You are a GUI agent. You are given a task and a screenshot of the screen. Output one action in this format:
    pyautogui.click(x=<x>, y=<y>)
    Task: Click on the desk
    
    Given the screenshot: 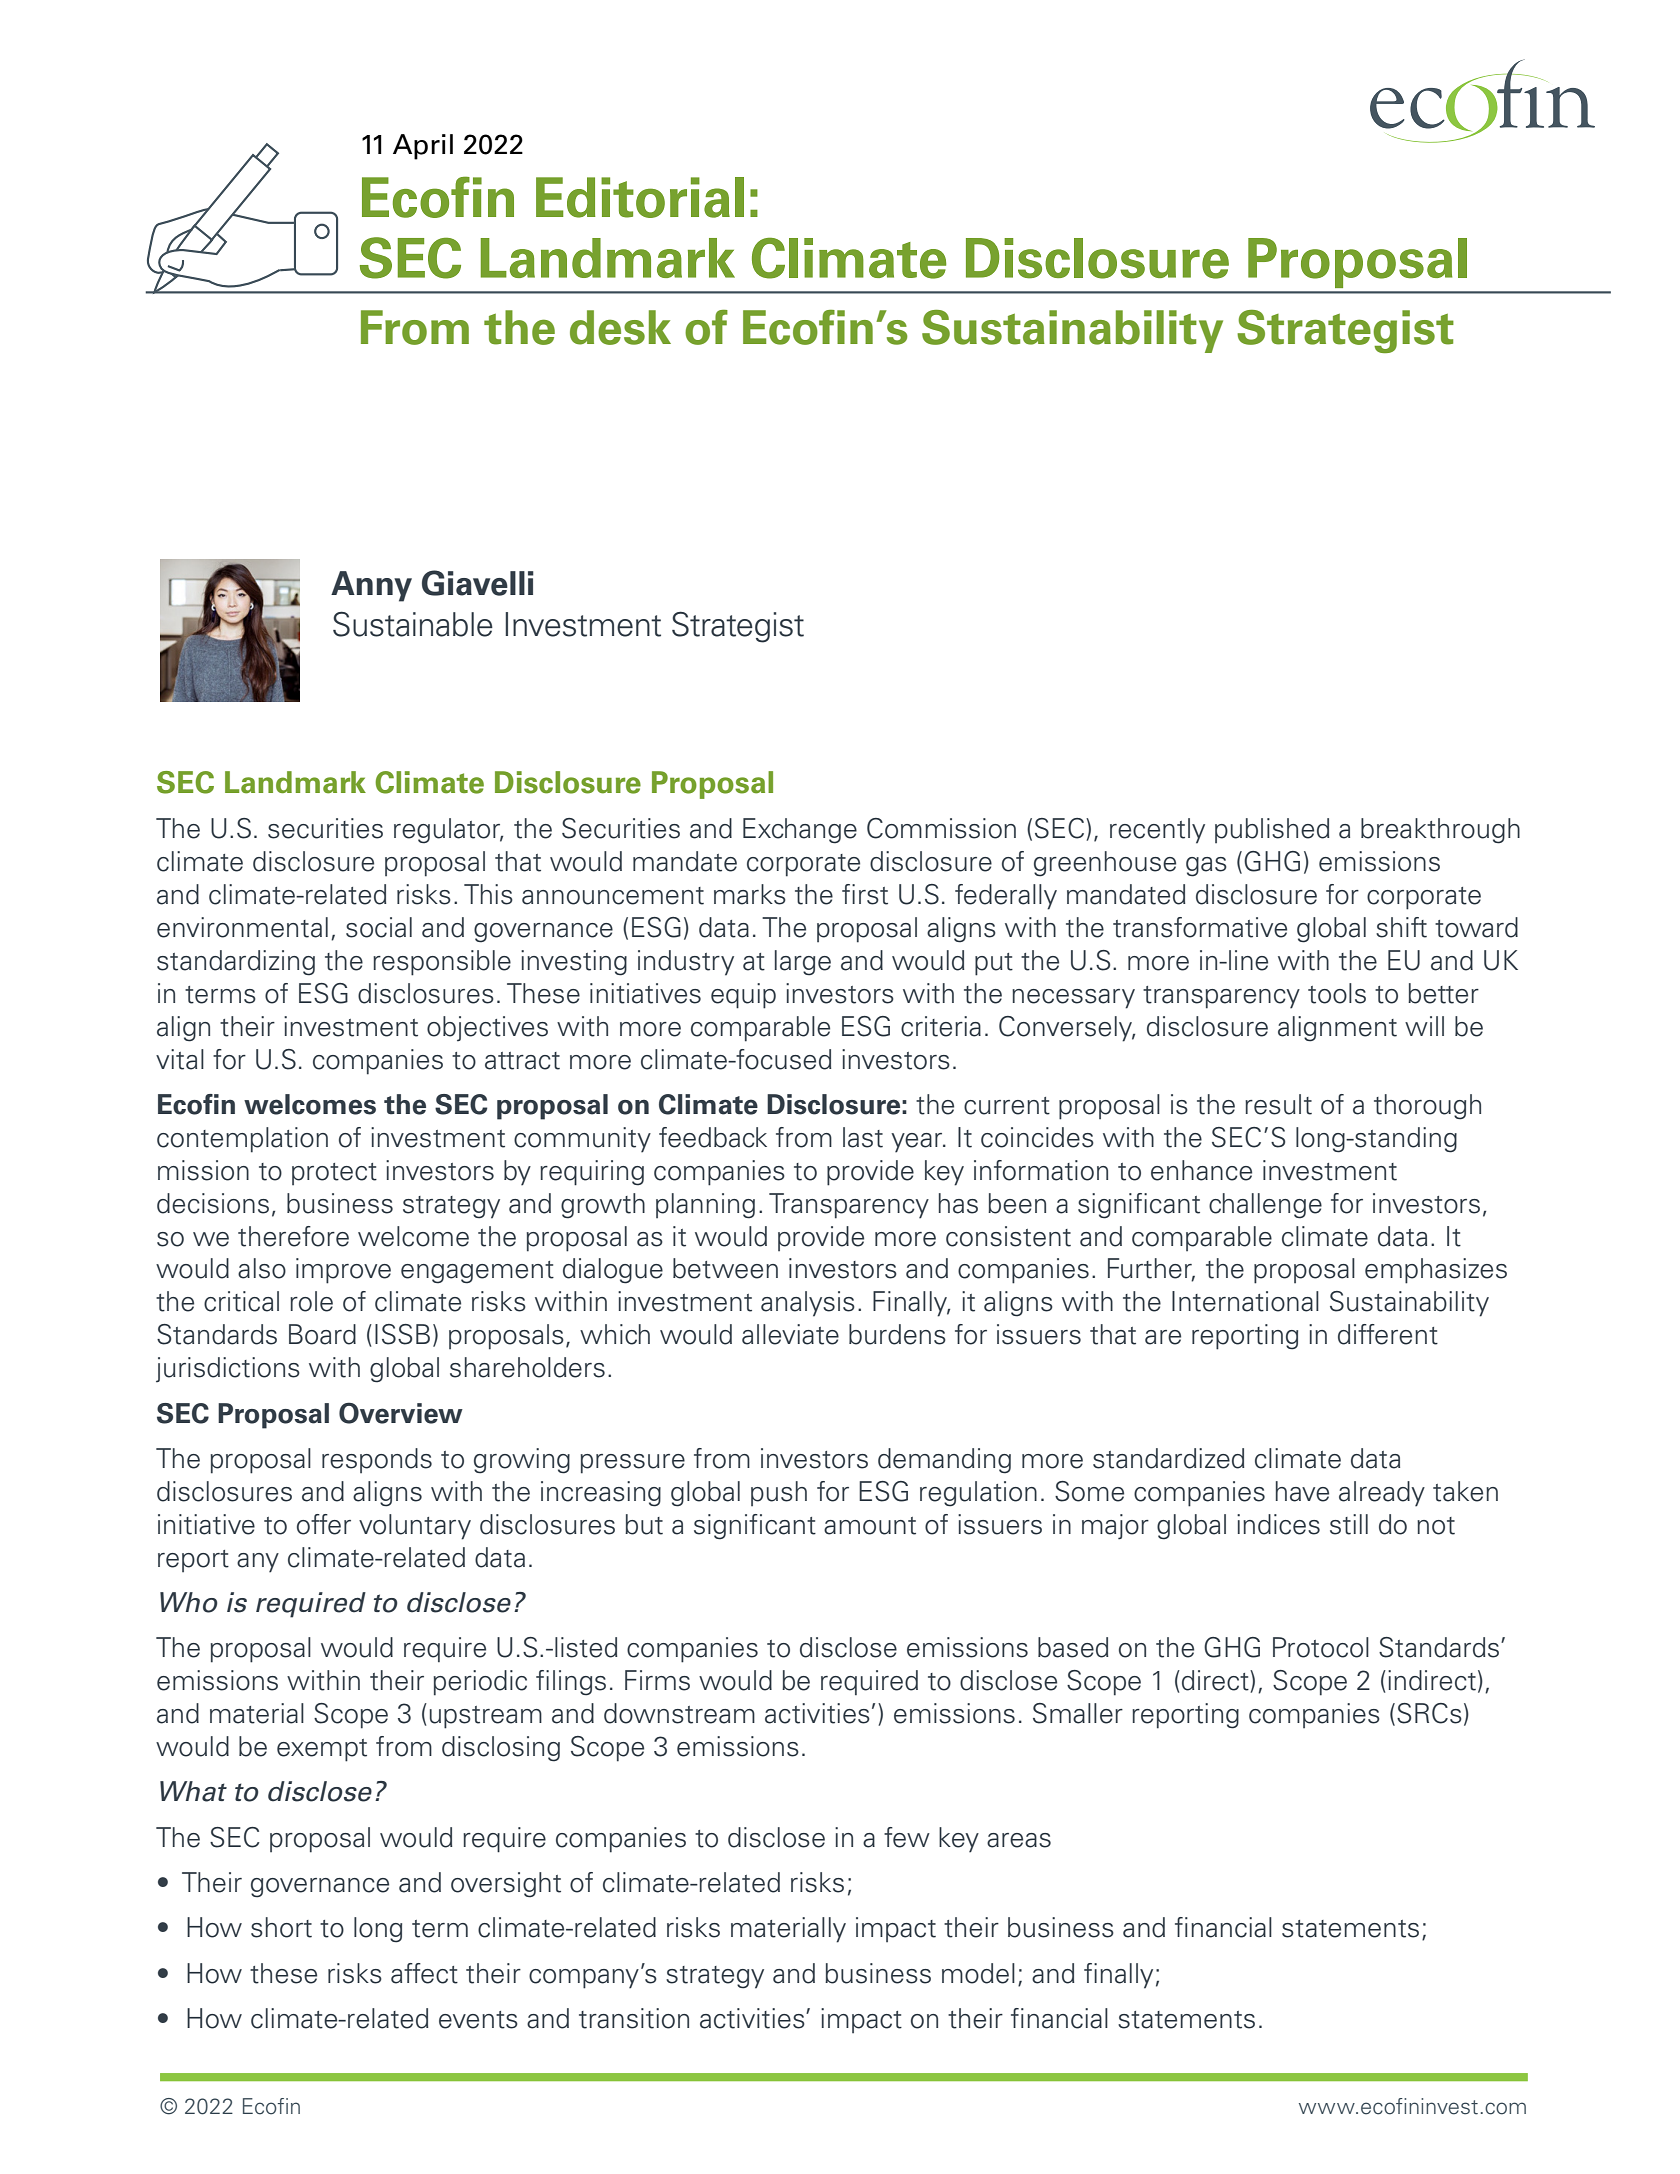 What is the action you would take?
    pyautogui.click(x=620, y=327)
